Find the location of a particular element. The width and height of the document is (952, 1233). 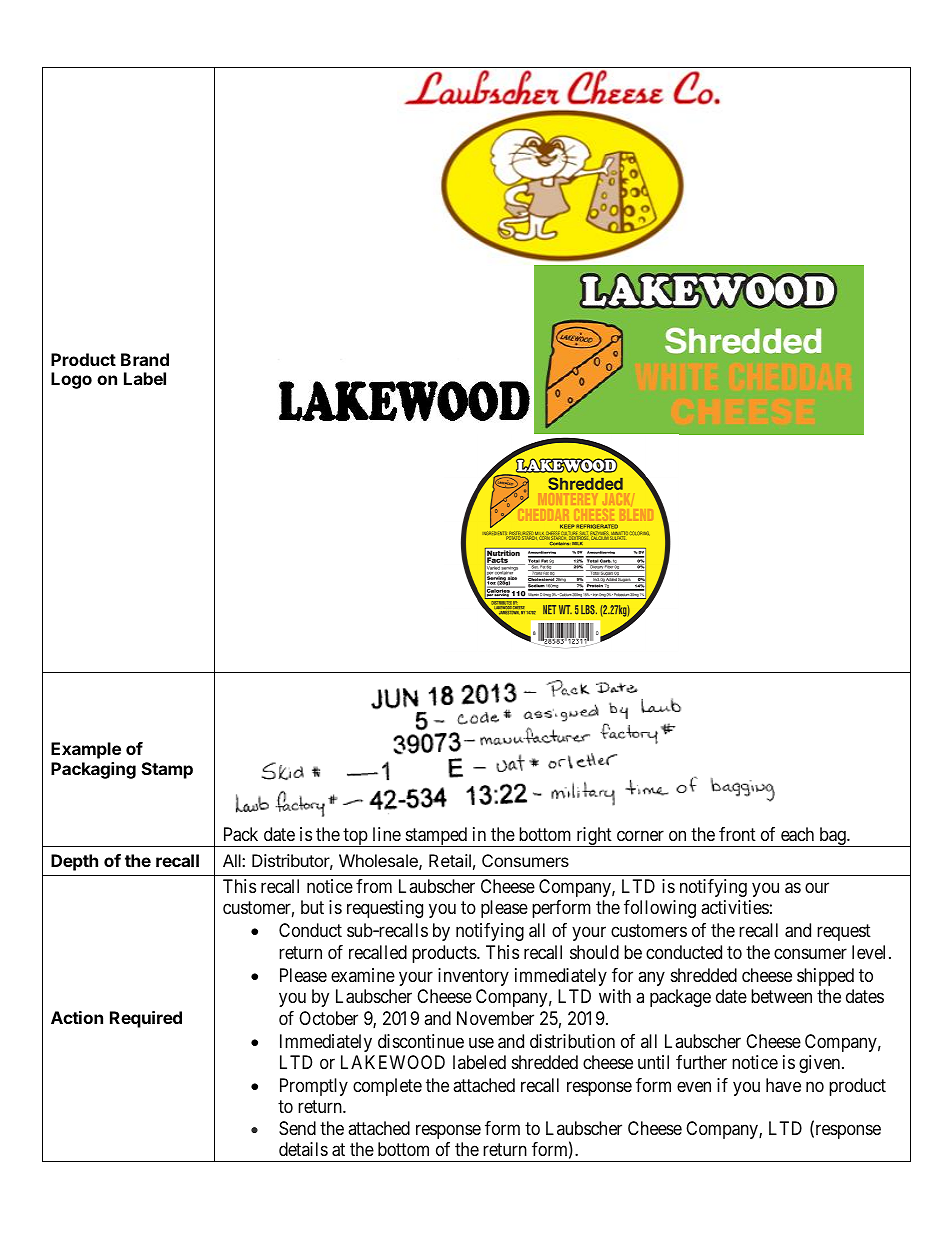

Logo is located at coordinates (71, 380).
